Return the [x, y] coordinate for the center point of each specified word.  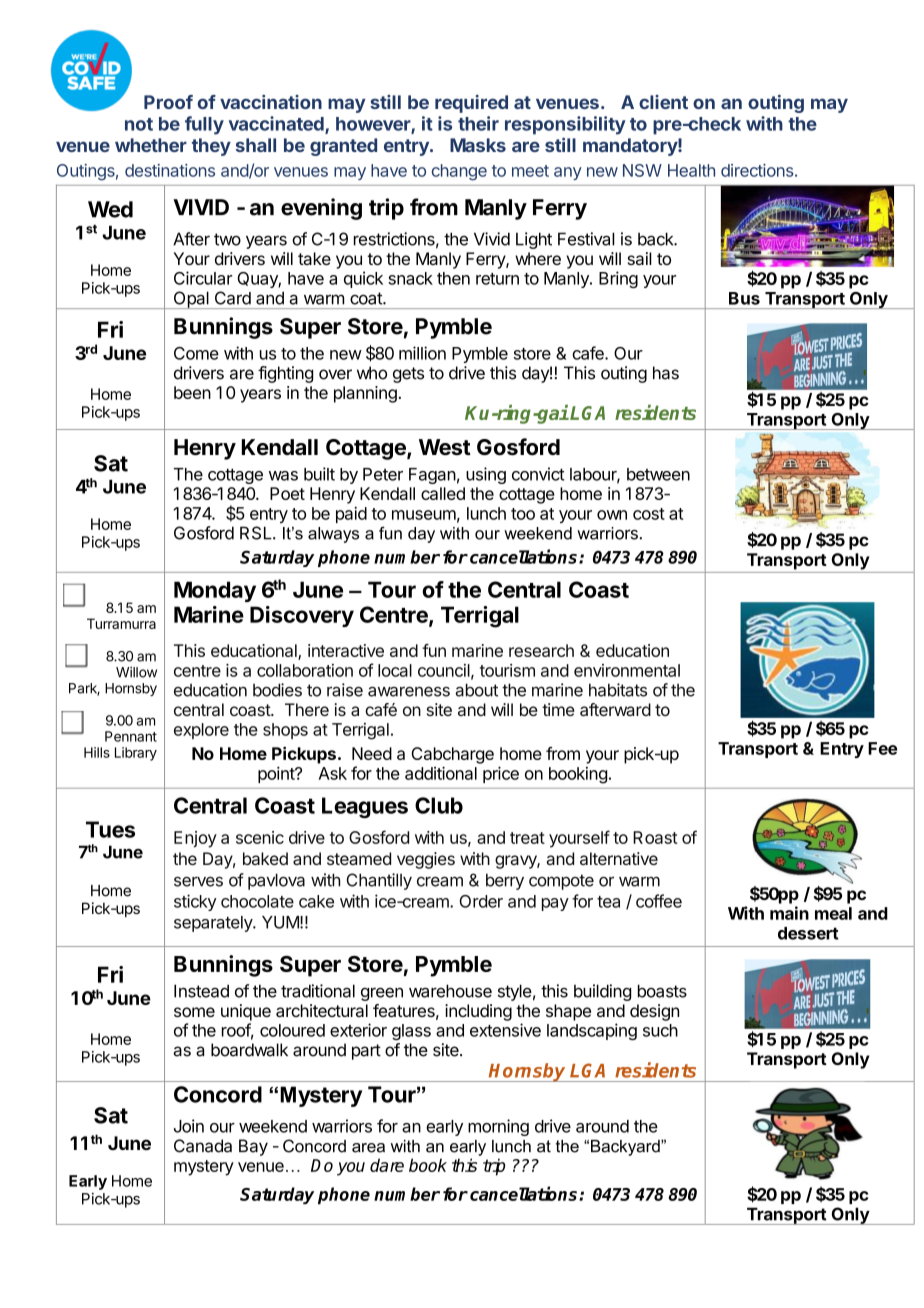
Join [189, 1126]
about [476, 690]
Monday [215, 591]
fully [204, 125]
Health [691, 170]
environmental [627, 670]
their [478, 123]
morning [498, 1127]
